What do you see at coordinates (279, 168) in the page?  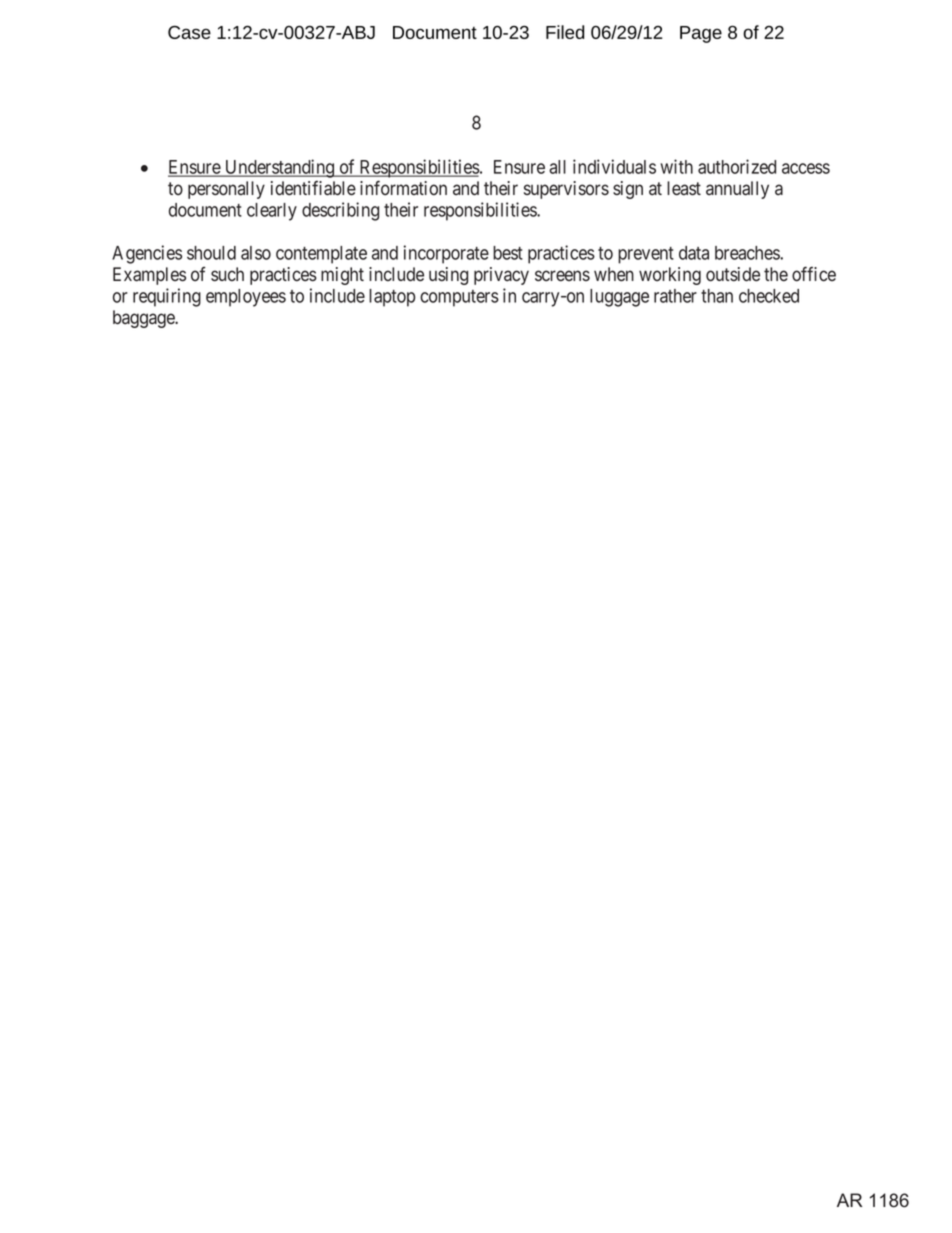 I see `Understanding` at bounding box center [279, 168].
